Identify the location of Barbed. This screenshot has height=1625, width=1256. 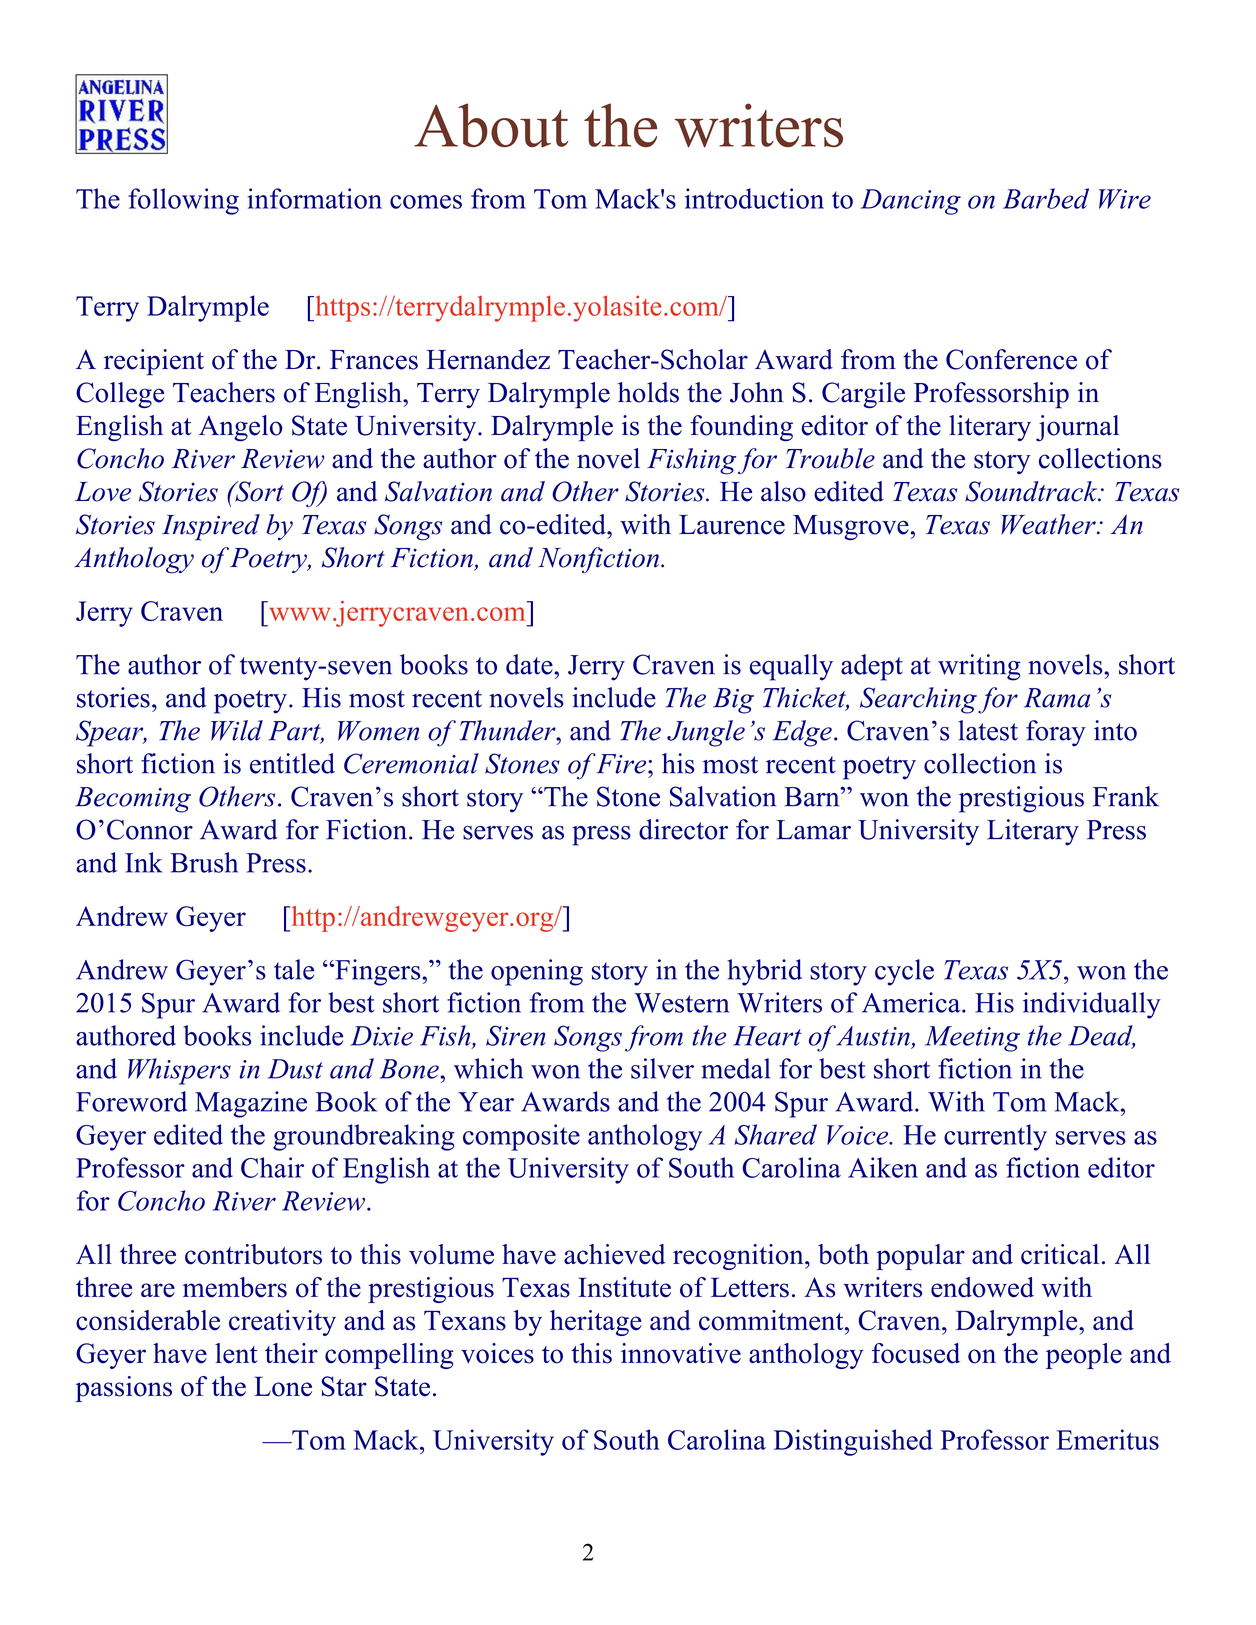
(1046, 198).
